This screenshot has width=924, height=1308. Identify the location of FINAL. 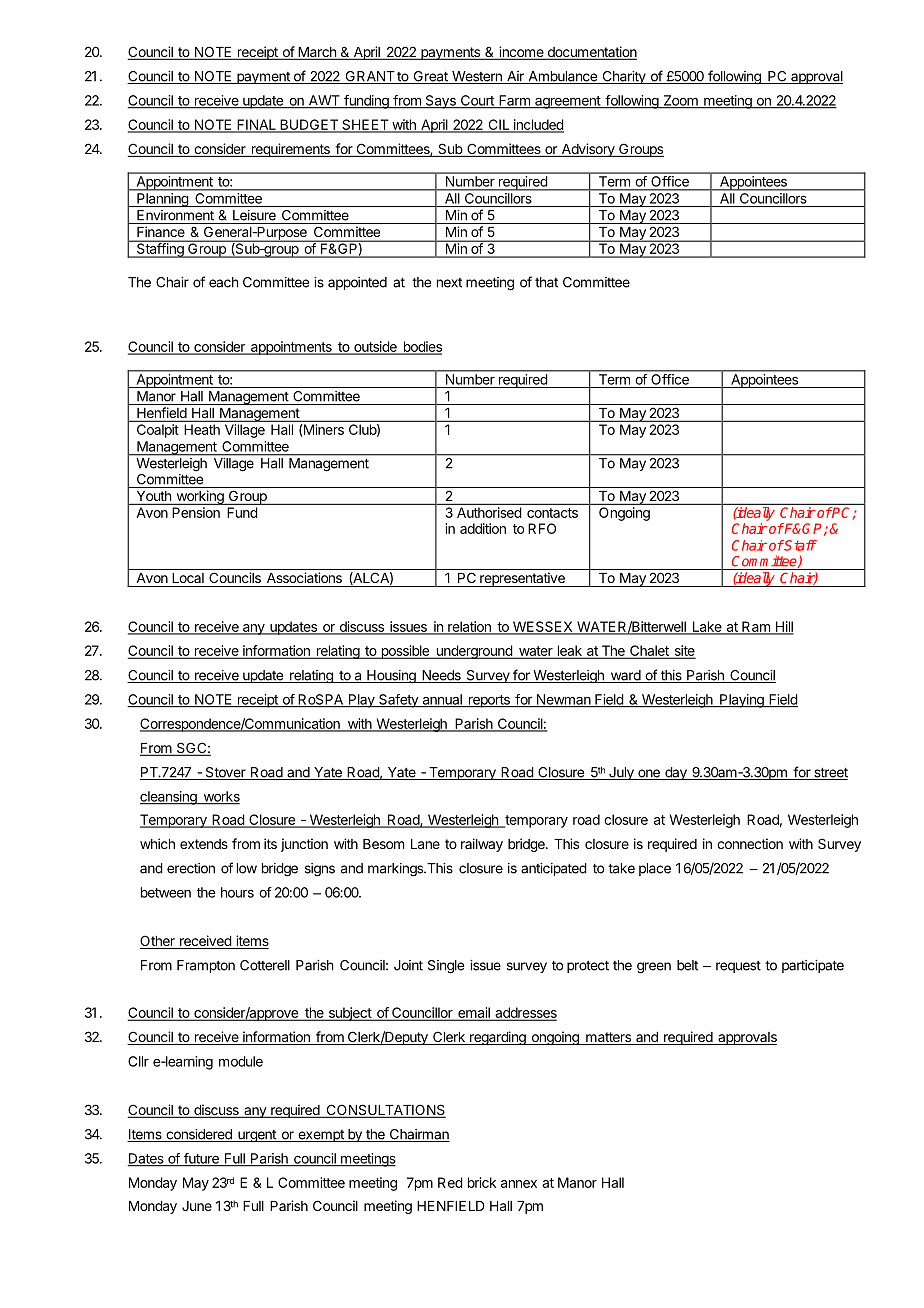
(256, 125).
